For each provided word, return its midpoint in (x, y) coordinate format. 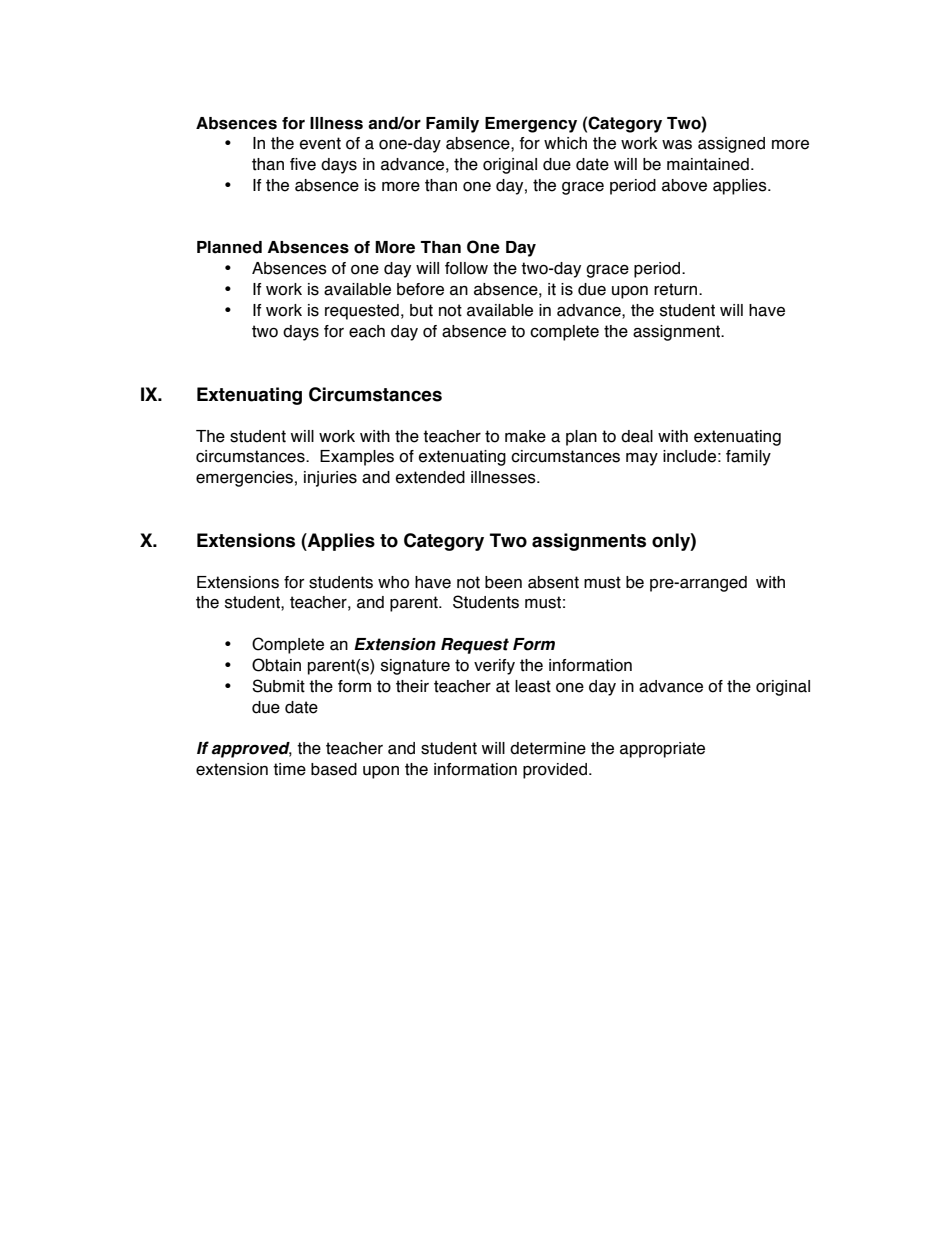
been (503, 582)
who (393, 582)
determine (548, 748)
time (289, 769)
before (420, 289)
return (677, 289)
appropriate (662, 750)
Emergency (531, 125)
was (677, 145)
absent (553, 582)
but (421, 310)
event (320, 143)
